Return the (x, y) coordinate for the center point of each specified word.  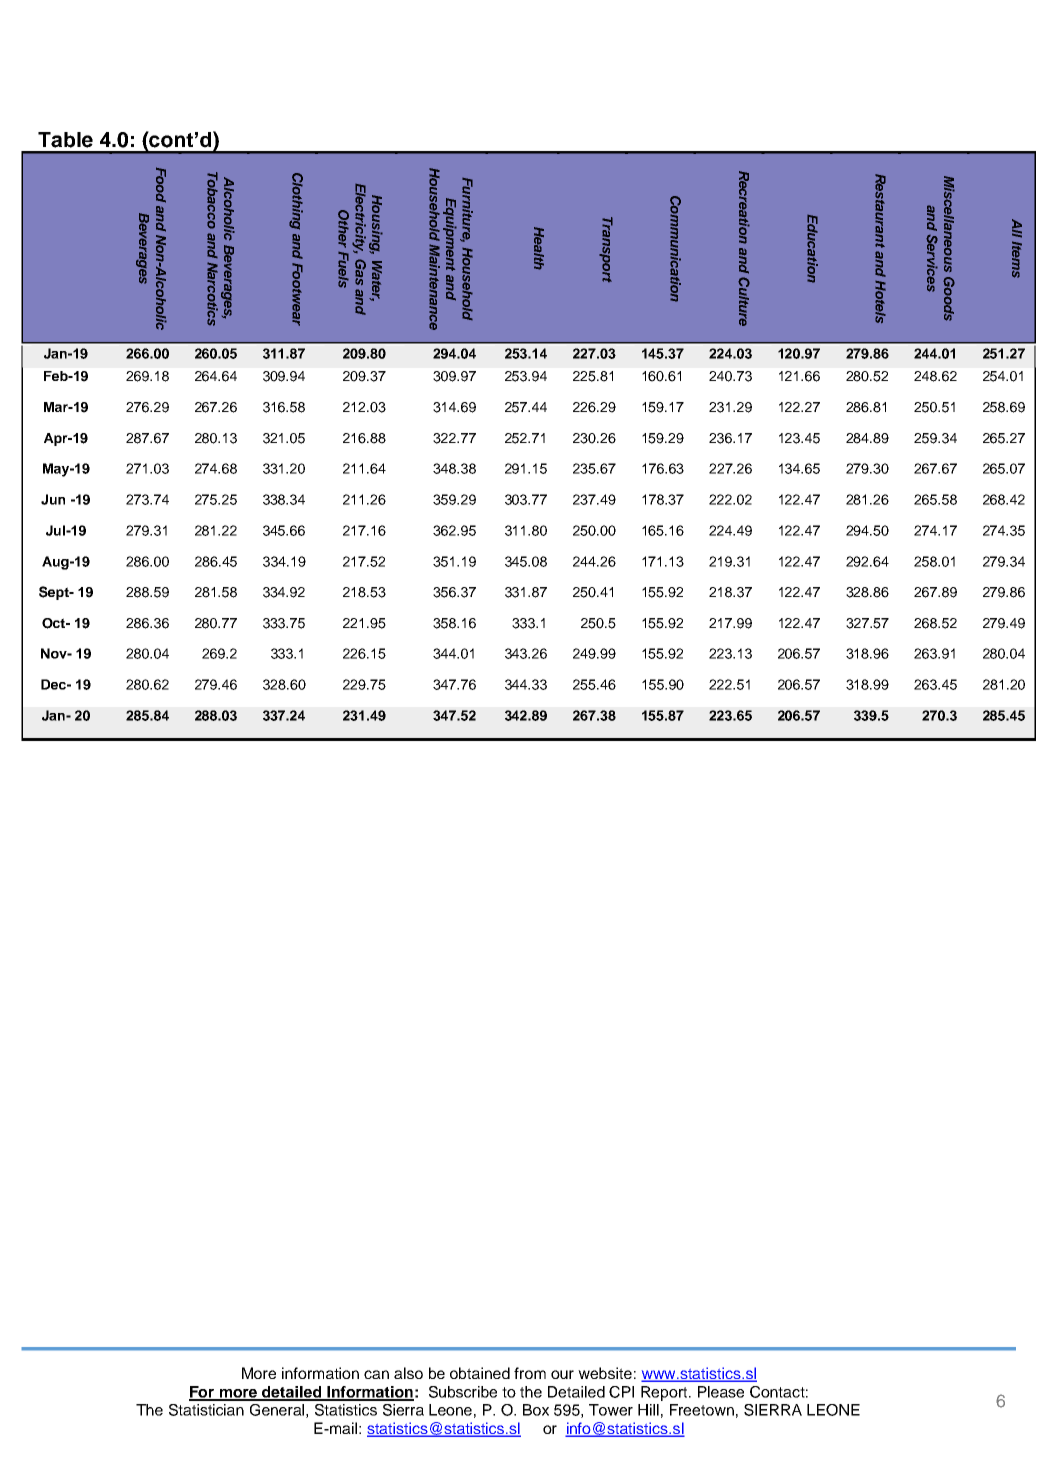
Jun (53, 499)
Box (536, 1410)
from (530, 1373)
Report (665, 1393)
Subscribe (463, 1392)
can (376, 1374)
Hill (648, 1410)
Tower (611, 1410)
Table (65, 140)
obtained (480, 1373)
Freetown (702, 1410)
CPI (621, 1392)
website (605, 1373)
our (562, 1374)
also (408, 1373)
